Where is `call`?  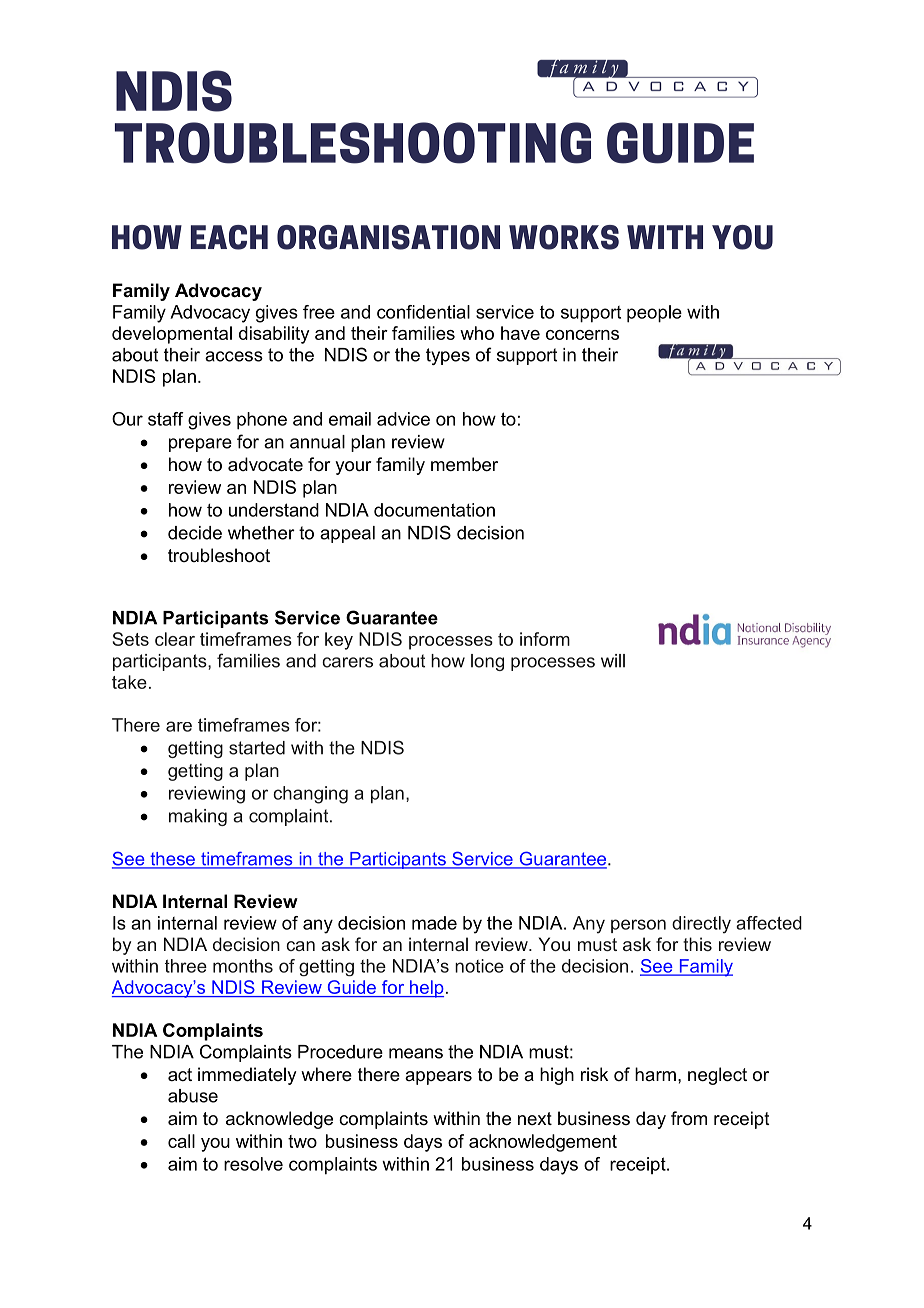 call is located at coordinates (181, 1141).
